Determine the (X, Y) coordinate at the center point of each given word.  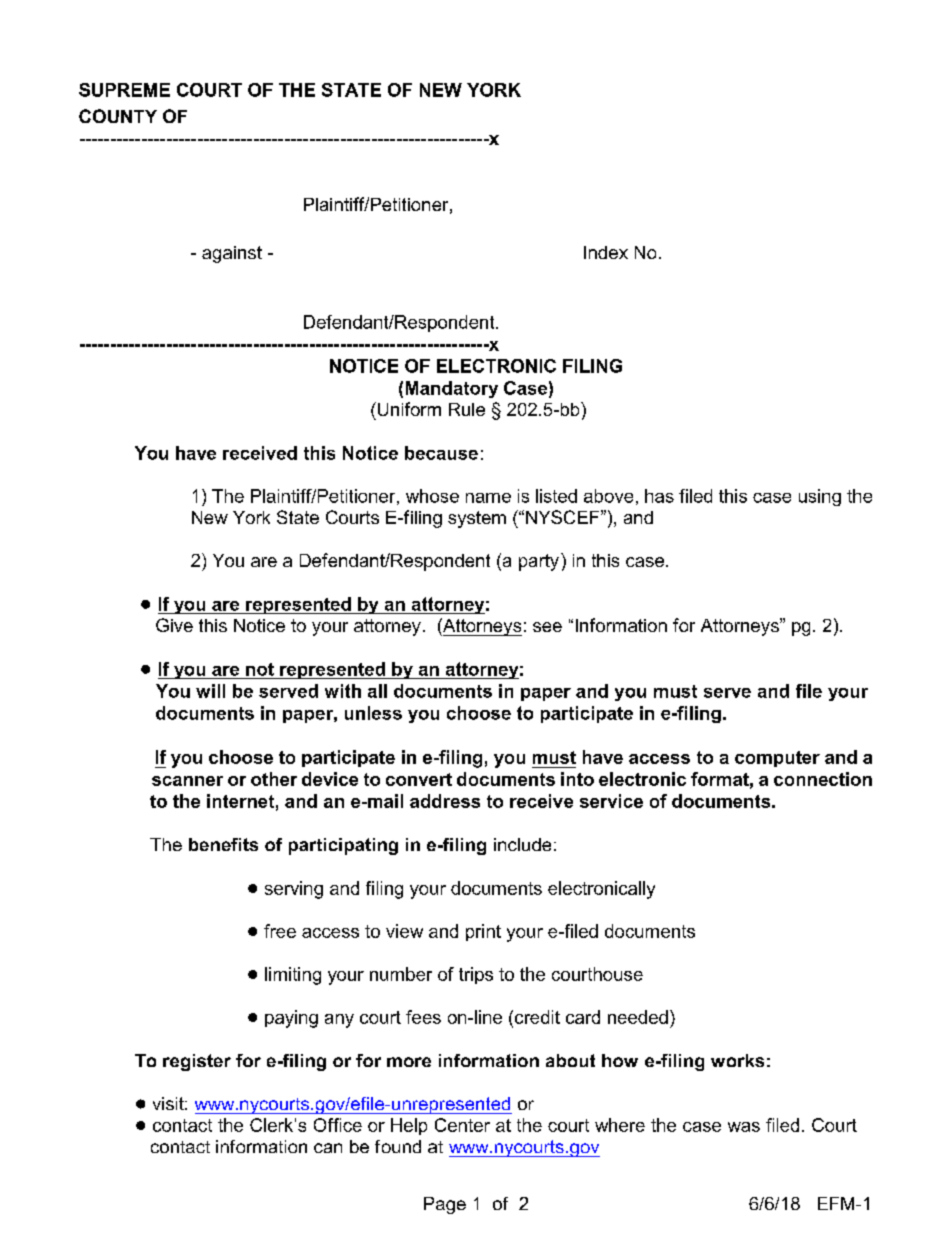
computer (777, 759)
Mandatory (452, 389)
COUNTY (118, 116)
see (547, 627)
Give (174, 625)
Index (606, 252)
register (197, 1062)
